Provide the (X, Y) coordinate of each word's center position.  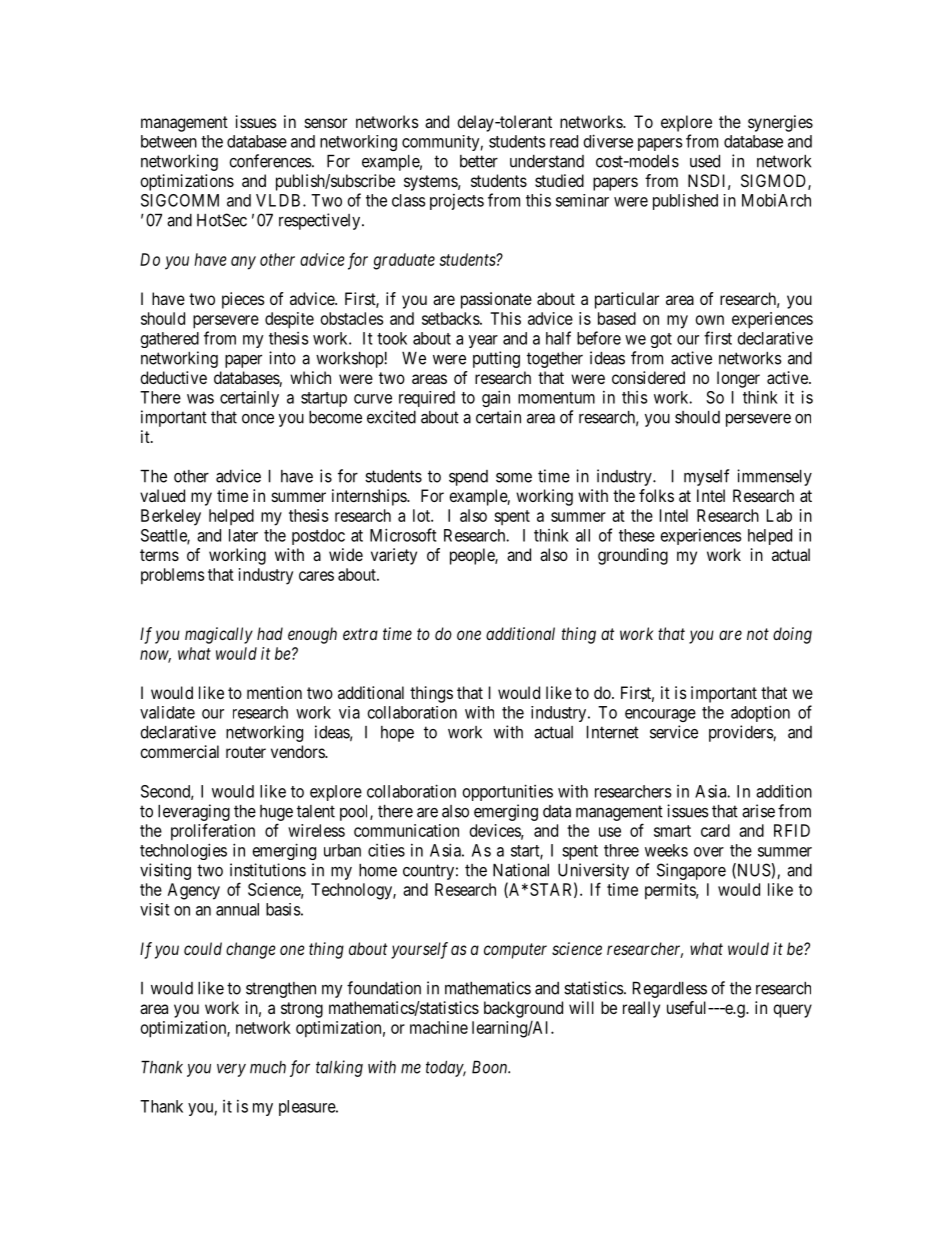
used (705, 161)
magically (219, 635)
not (758, 634)
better (479, 161)
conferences (271, 161)
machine (439, 1027)
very (231, 1070)
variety (394, 556)
